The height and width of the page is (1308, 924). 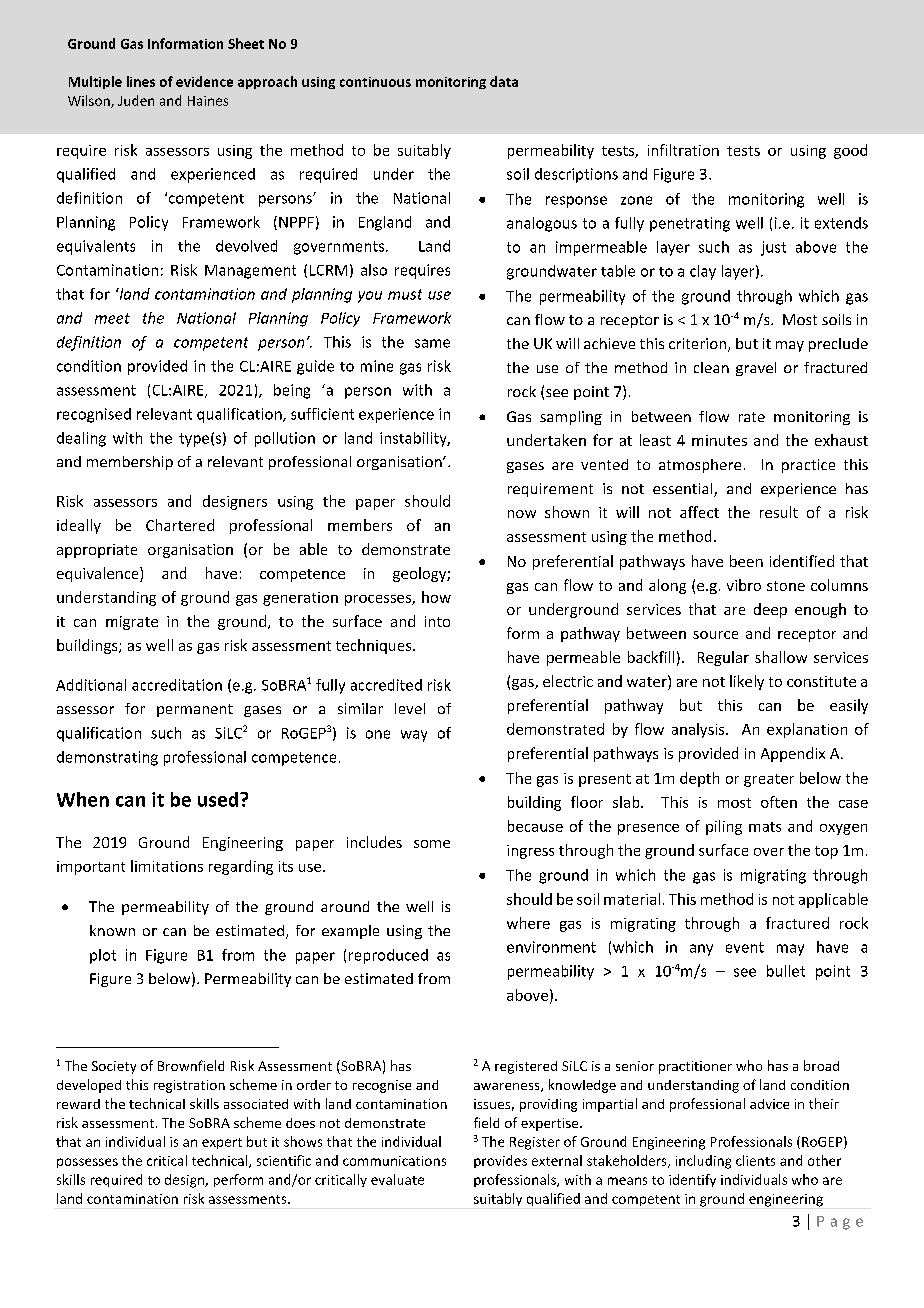 What do you see at coordinates (81, 439) in the page?
I see `dealing` at bounding box center [81, 439].
